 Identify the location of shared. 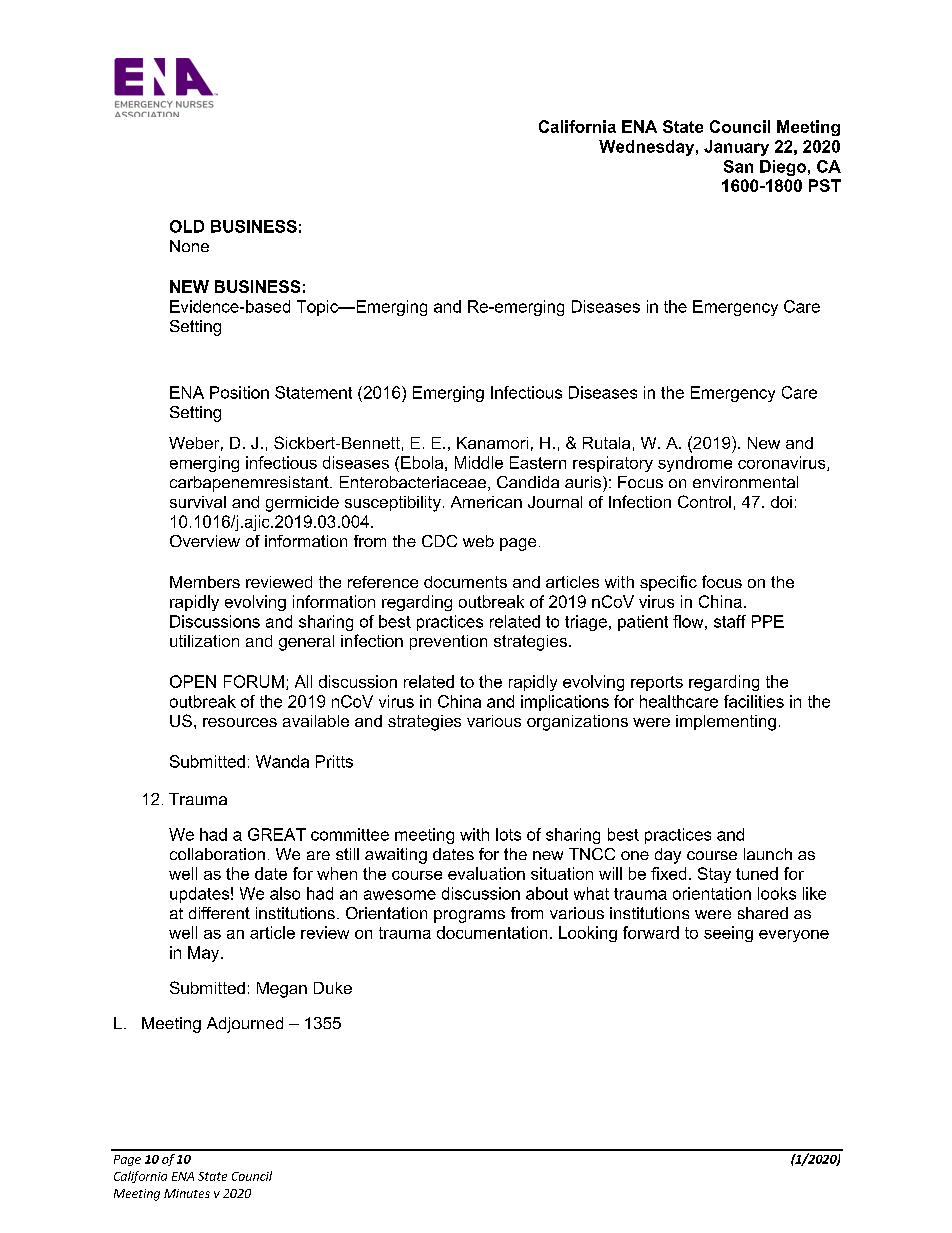
(763, 913).
